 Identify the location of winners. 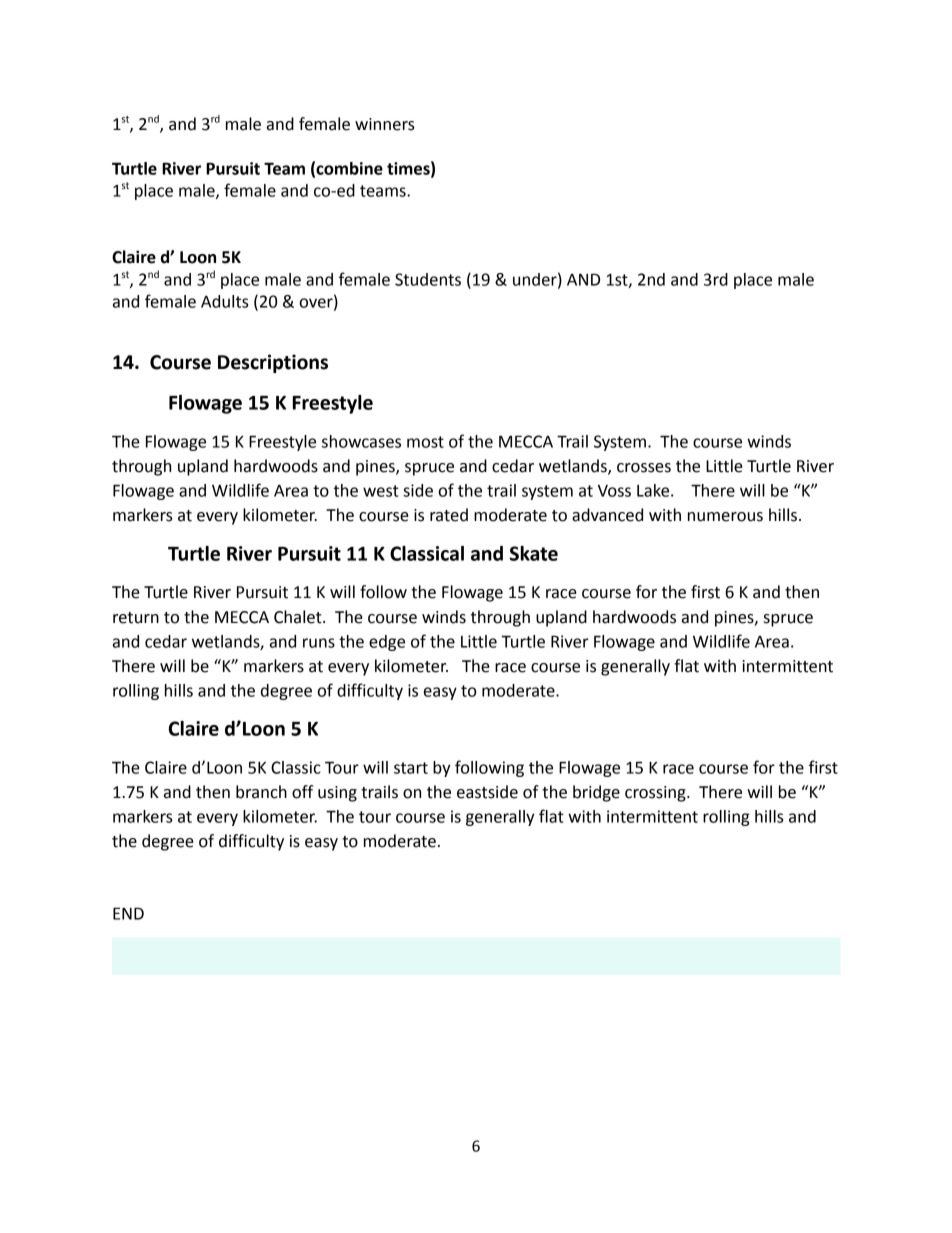
(385, 124).
